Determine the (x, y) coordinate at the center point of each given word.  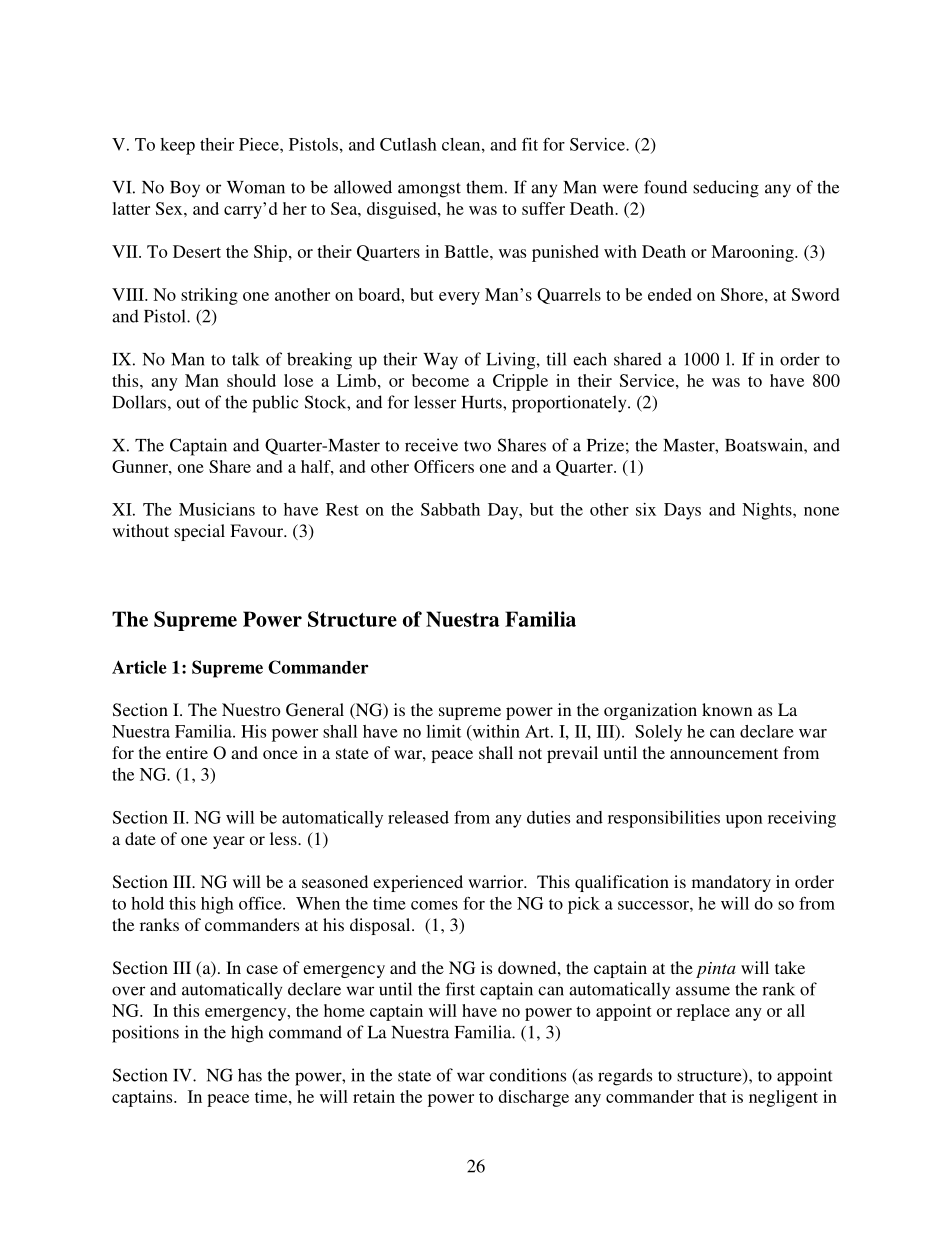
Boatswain (765, 445)
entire (187, 752)
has (250, 1075)
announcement (724, 753)
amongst (429, 190)
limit (443, 731)
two (477, 446)
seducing (726, 189)
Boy (185, 189)
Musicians (217, 509)
